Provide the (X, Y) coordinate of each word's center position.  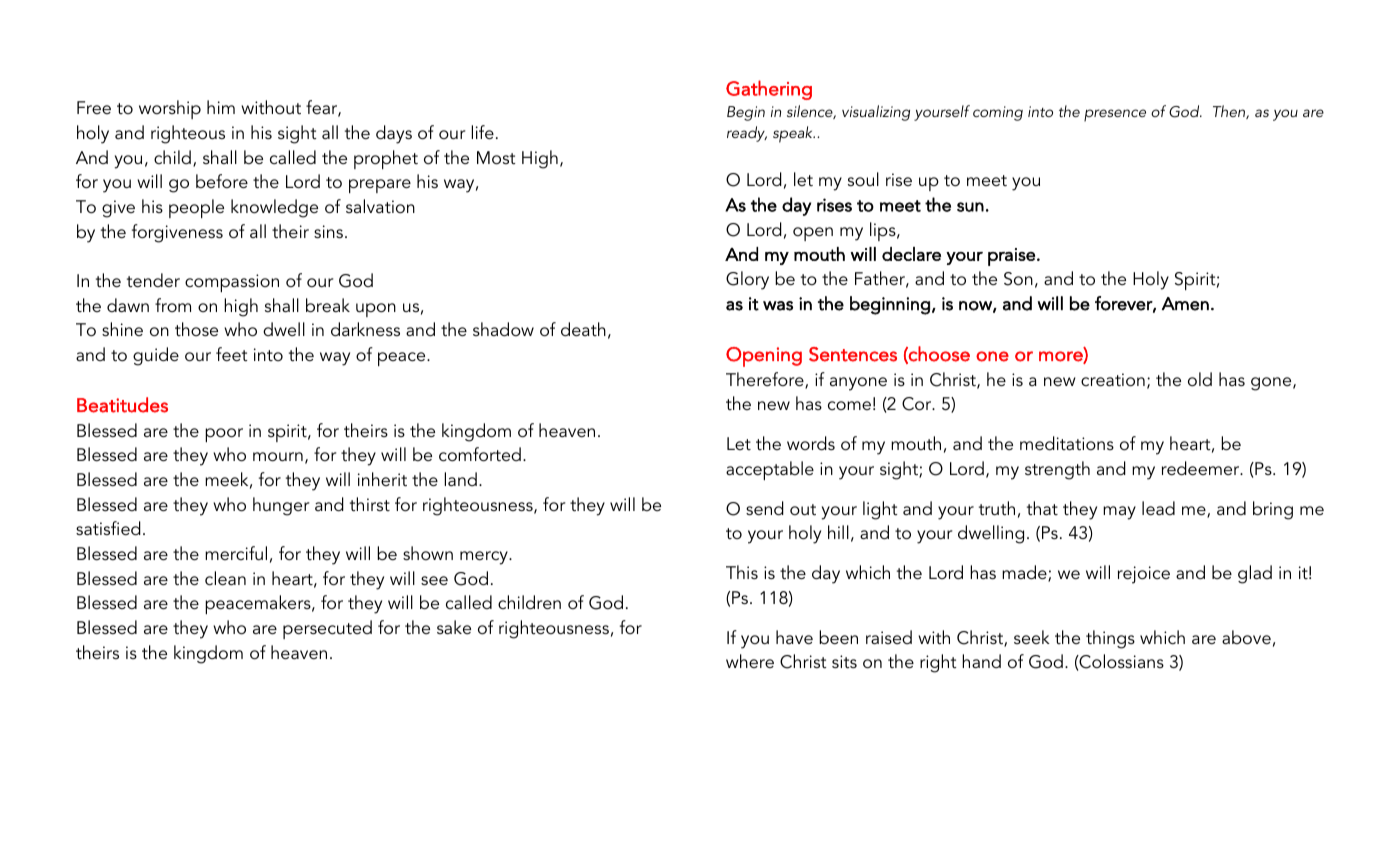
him (221, 107)
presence (1115, 115)
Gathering (769, 90)
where (750, 661)
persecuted (327, 629)
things (1110, 639)
